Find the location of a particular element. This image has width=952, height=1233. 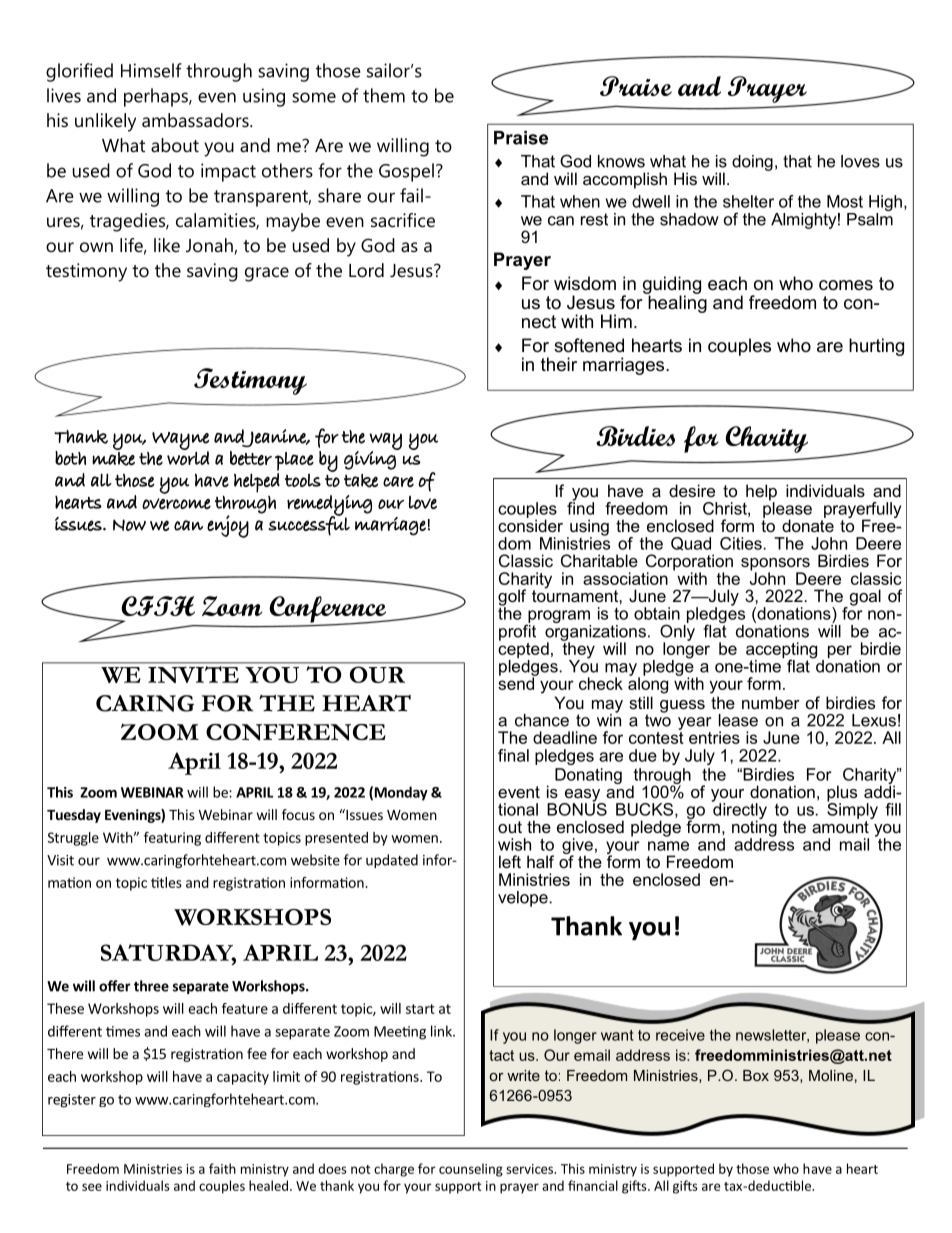

counseling is located at coordinates (471, 1170).
